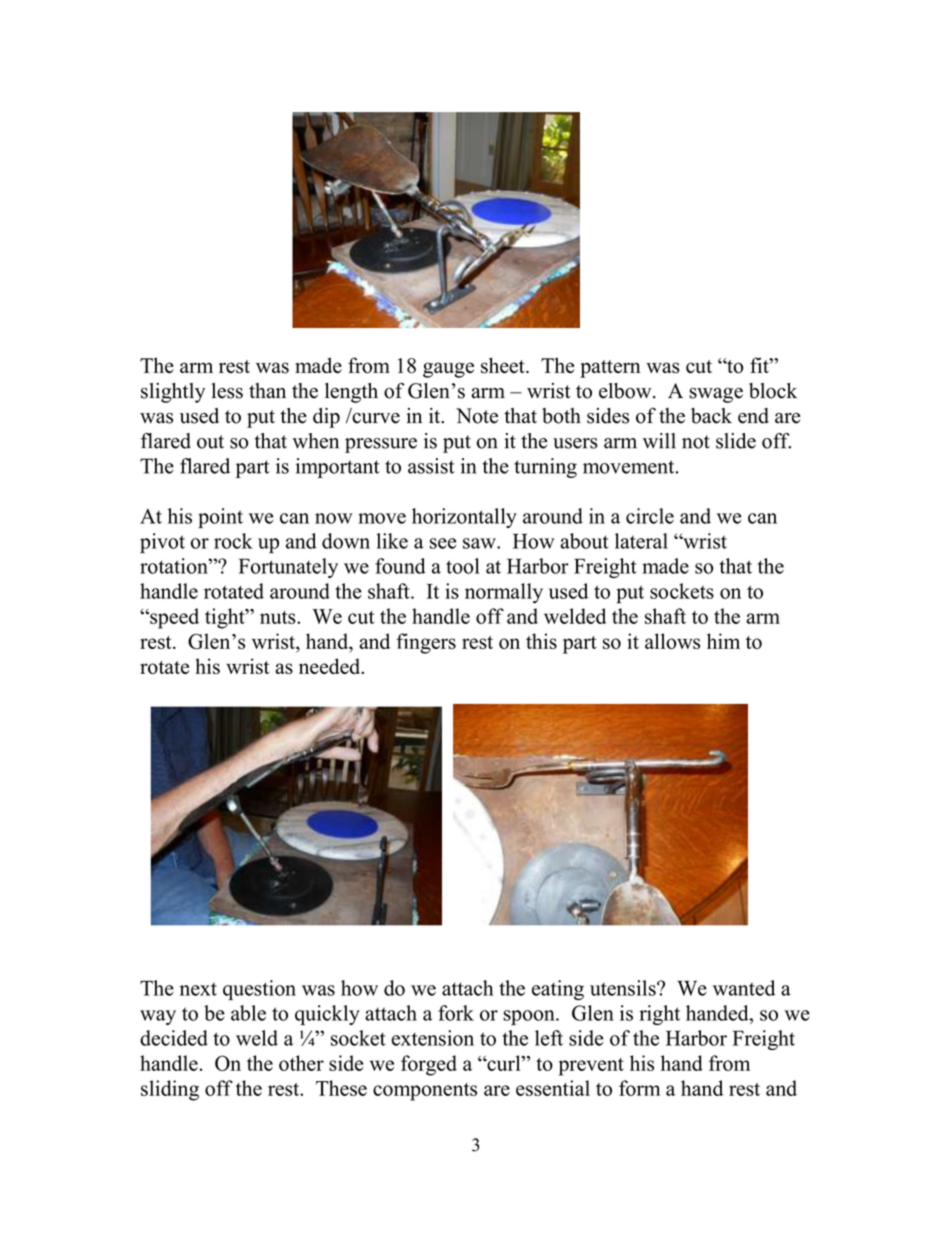  I want to click on eating, so click(558, 990).
